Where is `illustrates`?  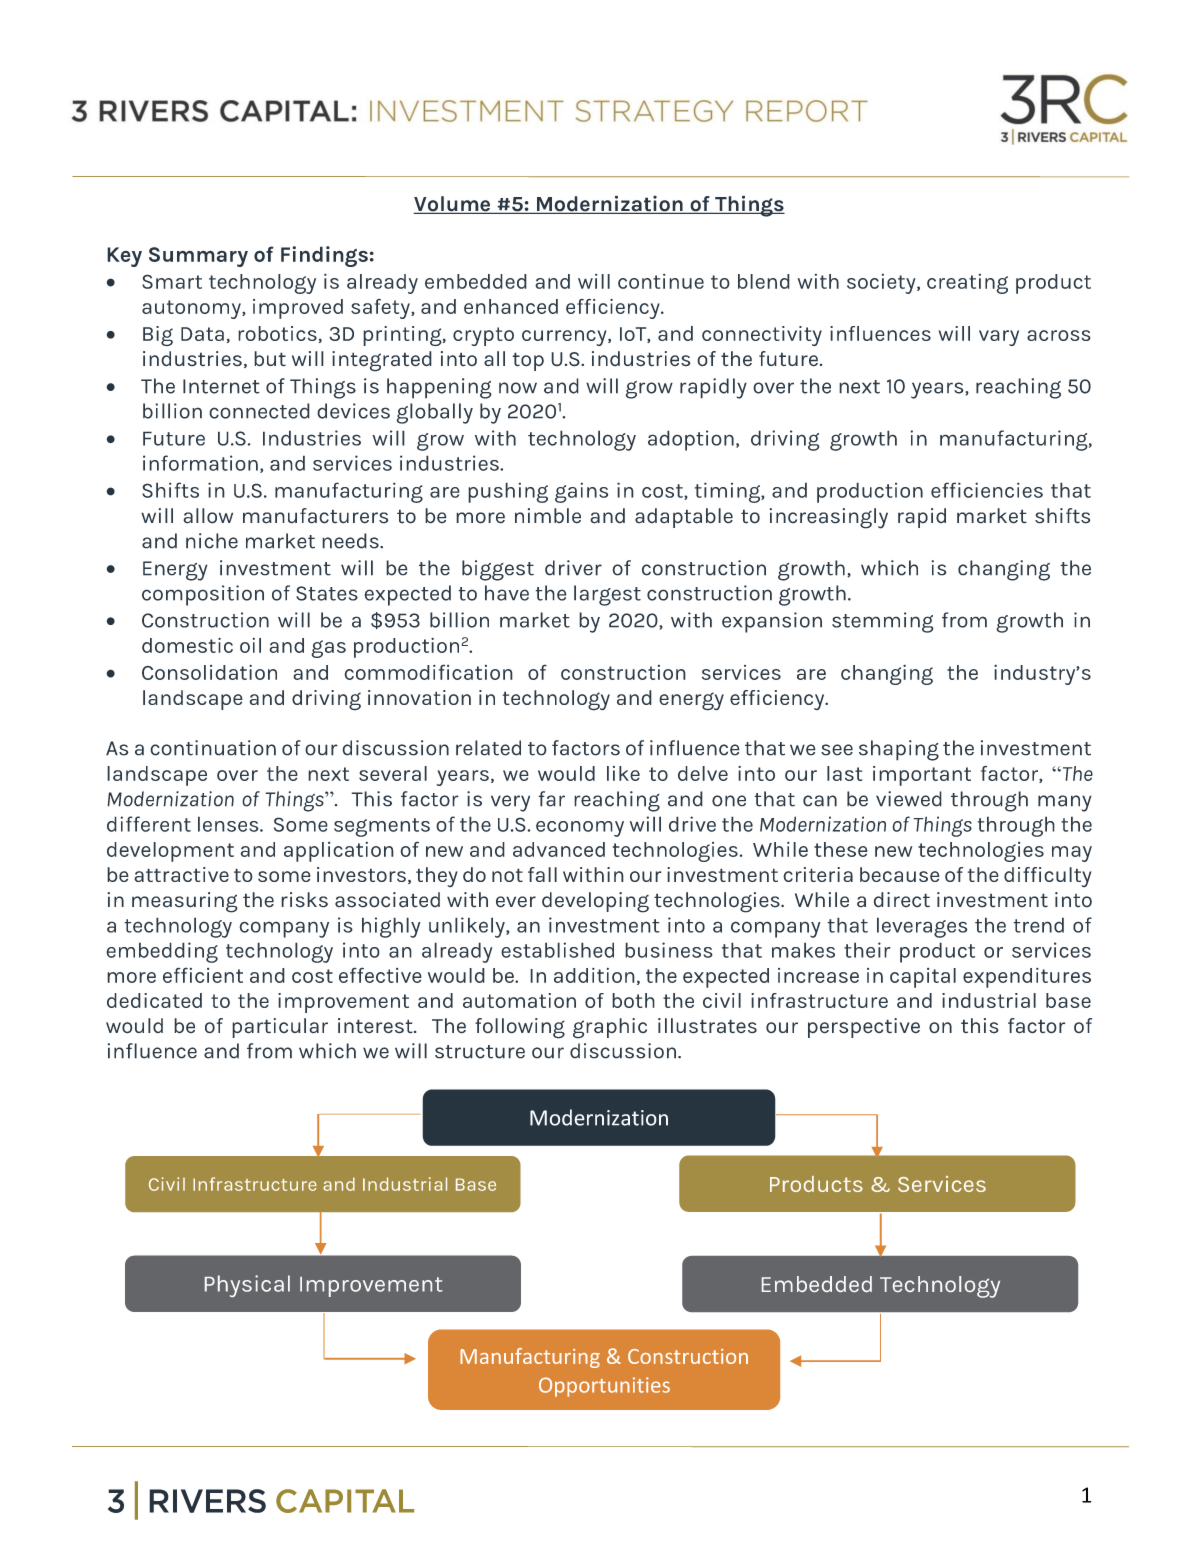 illustrates is located at coordinates (707, 1026).
